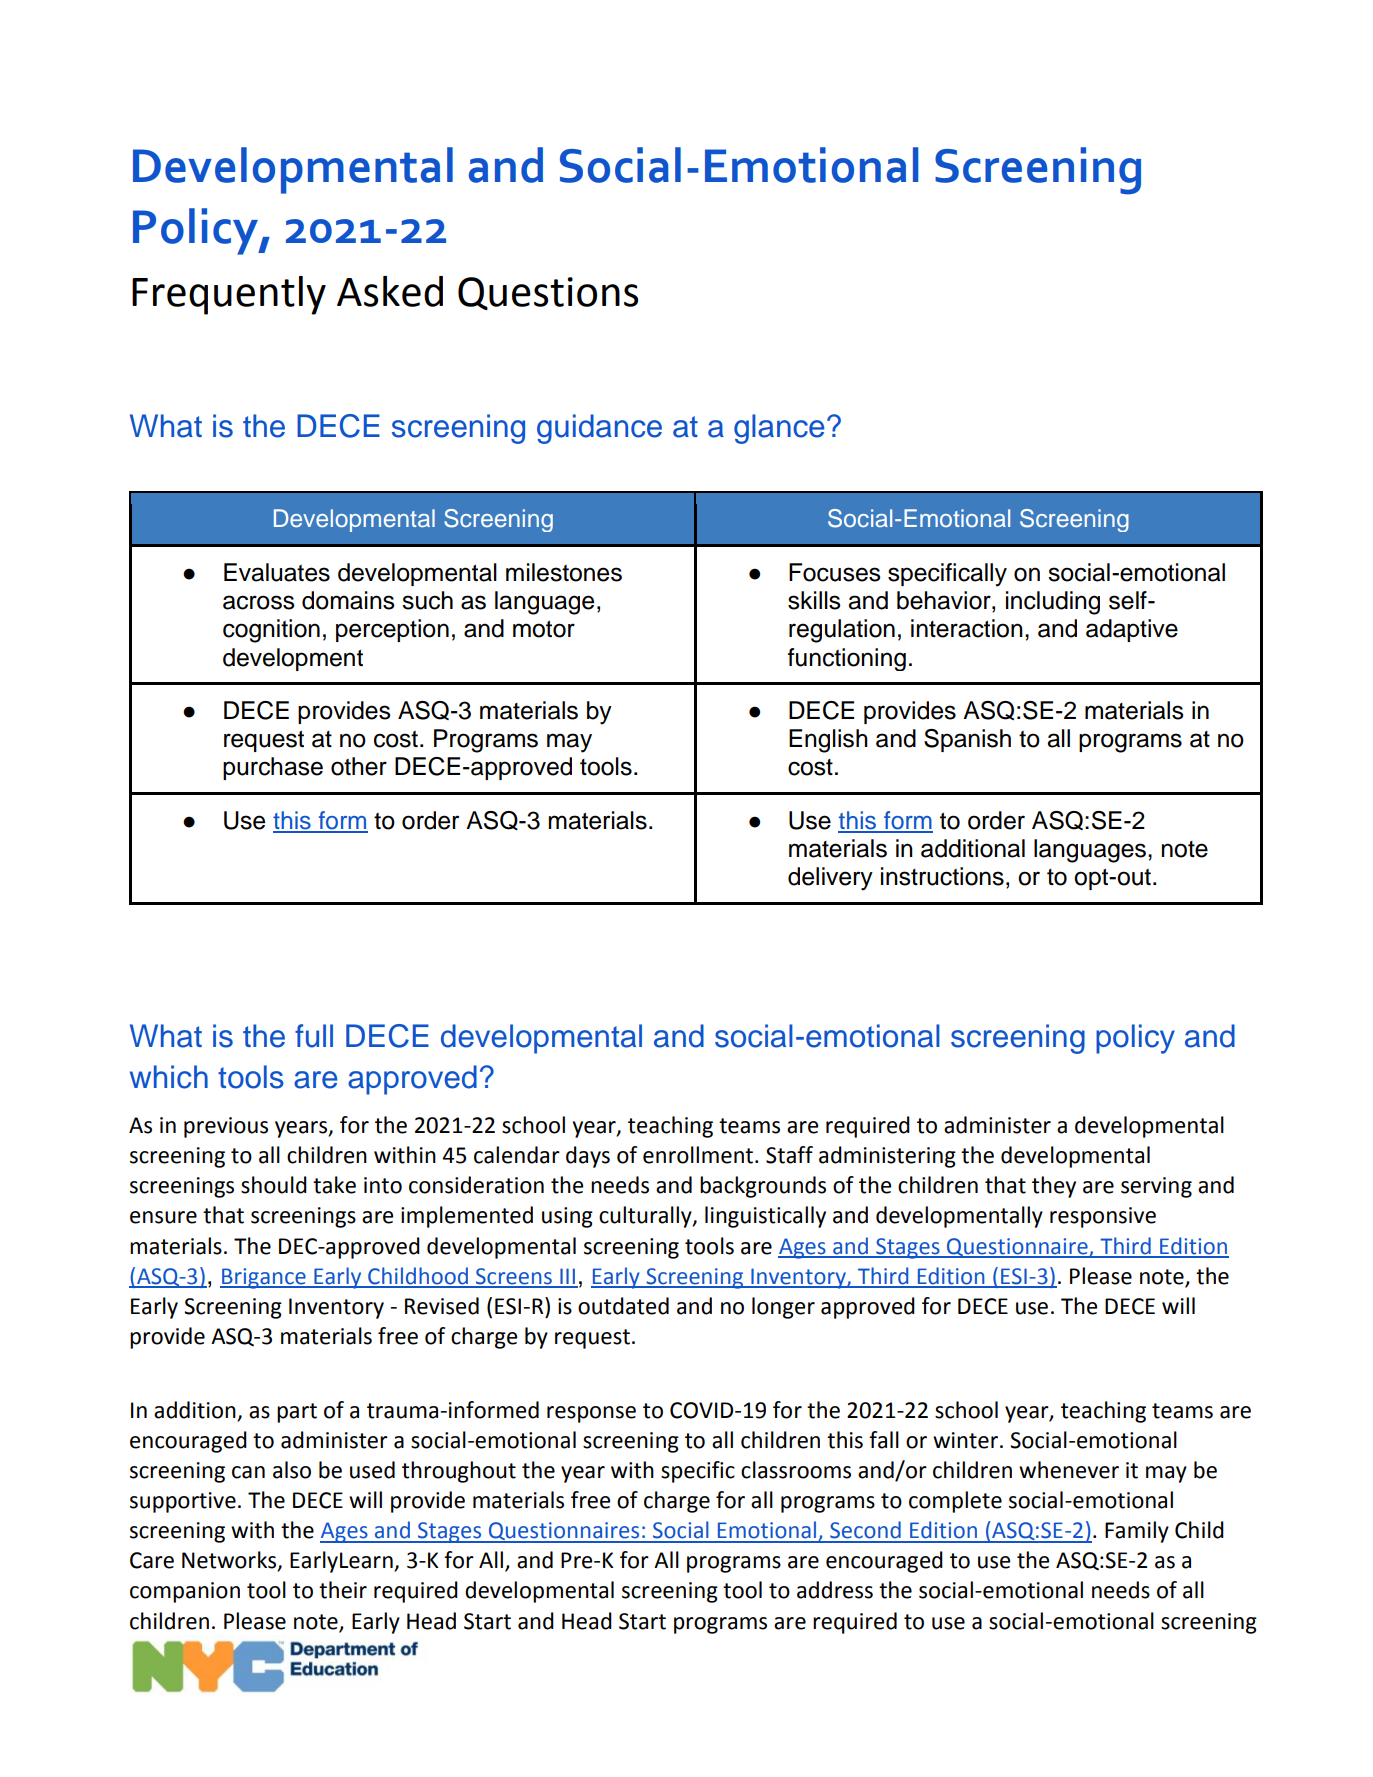 The image size is (1373, 1777). Describe the element at coordinates (1137, 1532) in the screenshot. I see `Family` at that location.
